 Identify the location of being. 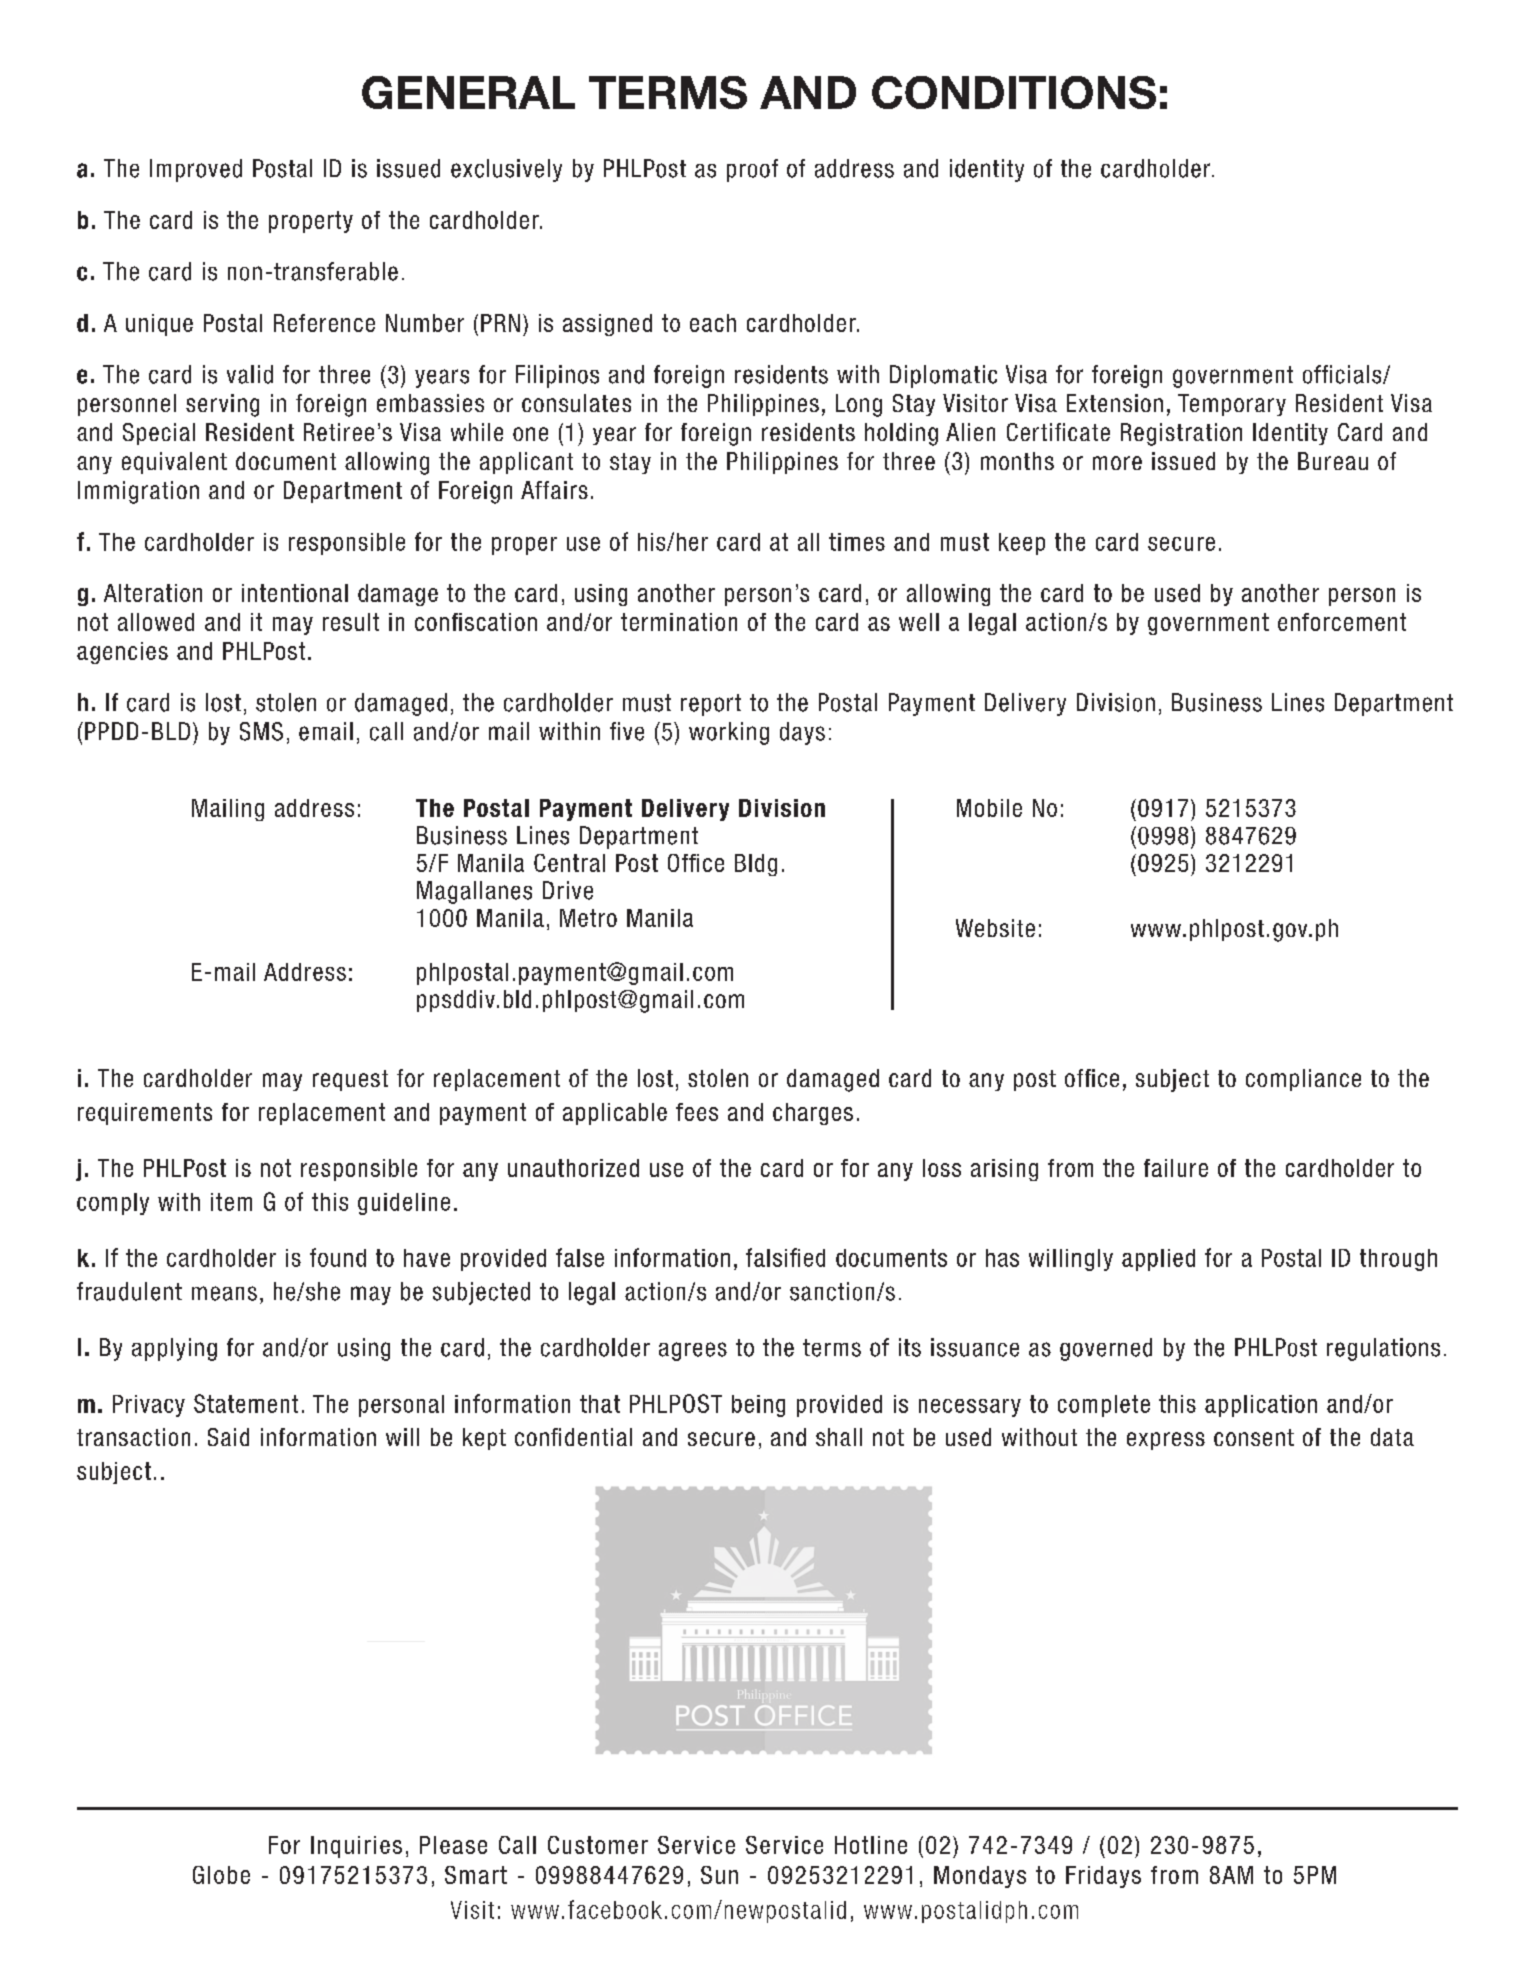
(758, 1406).
